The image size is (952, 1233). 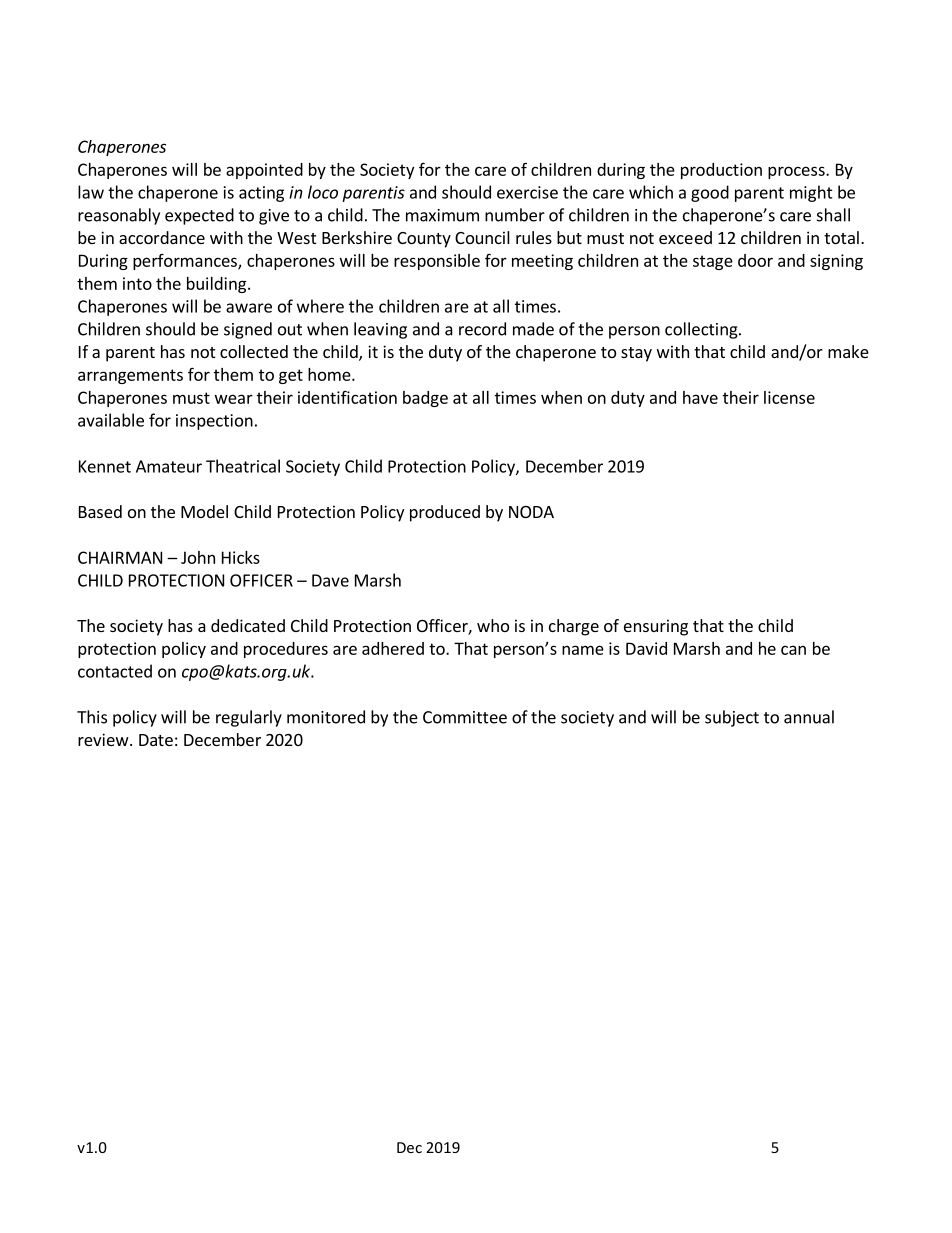 I want to click on NODA, so click(x=531, y=512).
